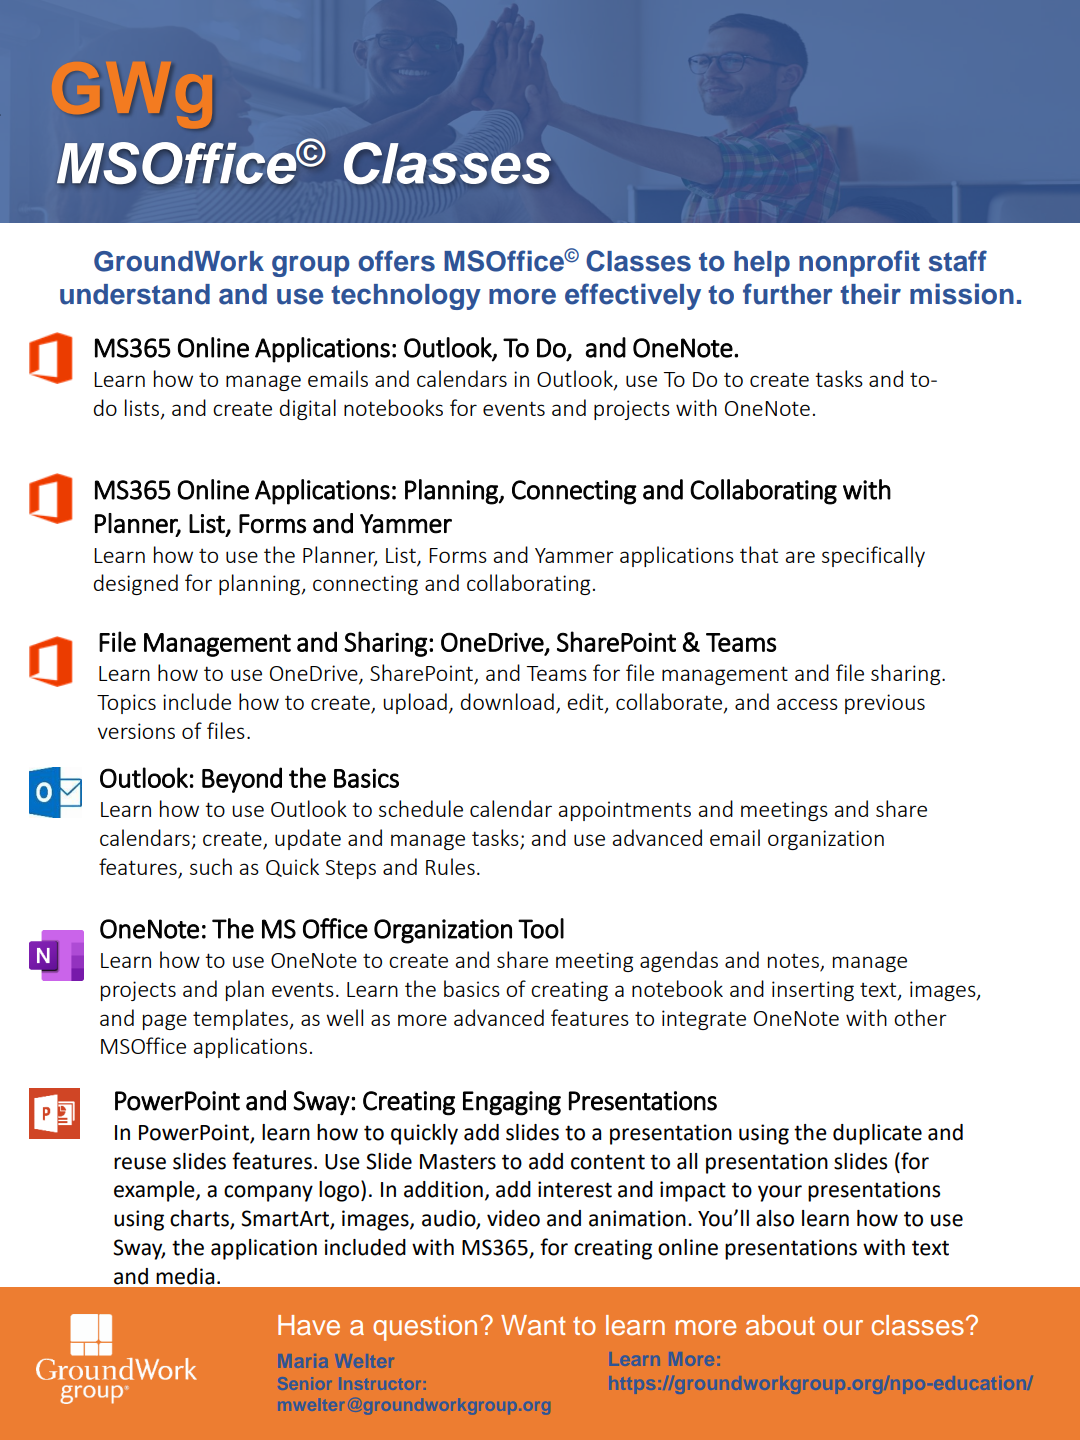 This document has width=1080, height=1440. Describe the element at coordinates (136, 584) in the document. I see `designed` at that location.
